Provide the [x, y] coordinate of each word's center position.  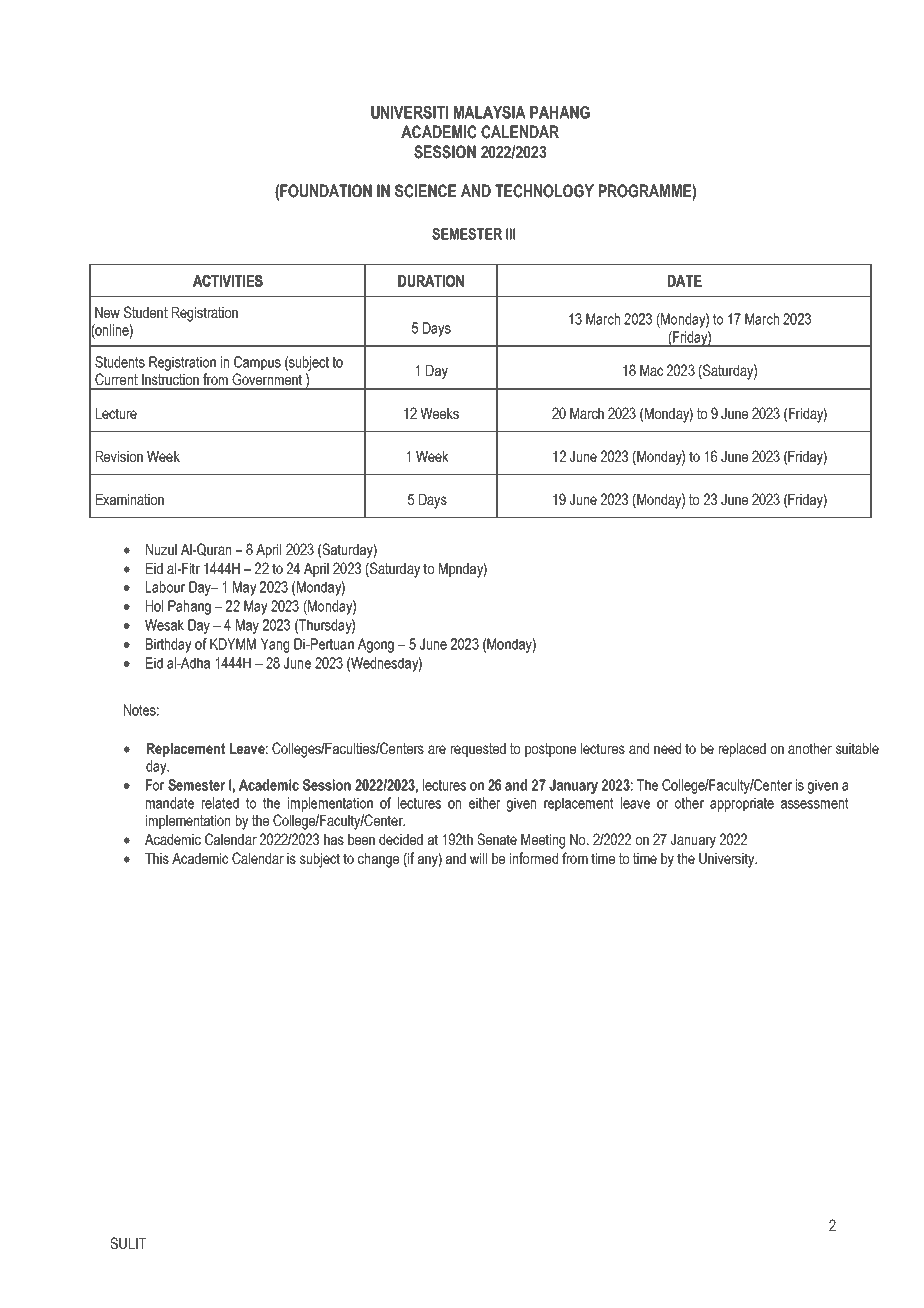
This [157, 858]
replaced [742, 750]
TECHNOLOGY [544, 191]
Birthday [168, 645]
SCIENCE [425, 191]
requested [478, 750]
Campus [257, 363]
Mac [651, 370]
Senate [497, 839]
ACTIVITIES [228, 281]
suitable [857, 748]
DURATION [431, 281]
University [728, 860]
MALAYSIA [490, 112]
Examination [130, 499]
